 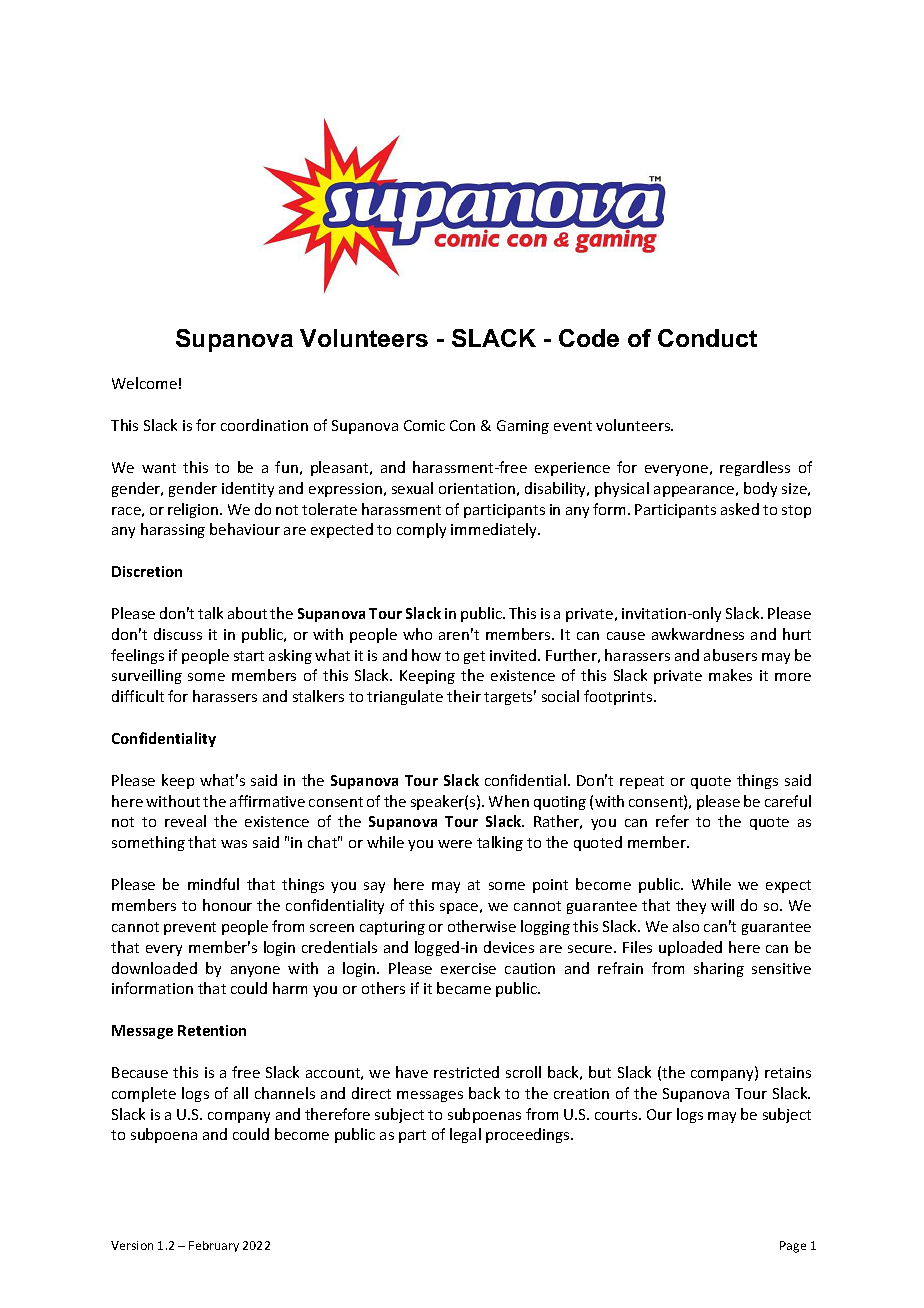 What do you see at coordinates (144, 383) in the screenshot?
I see `Welcome` at bounding box center [144, 383].
